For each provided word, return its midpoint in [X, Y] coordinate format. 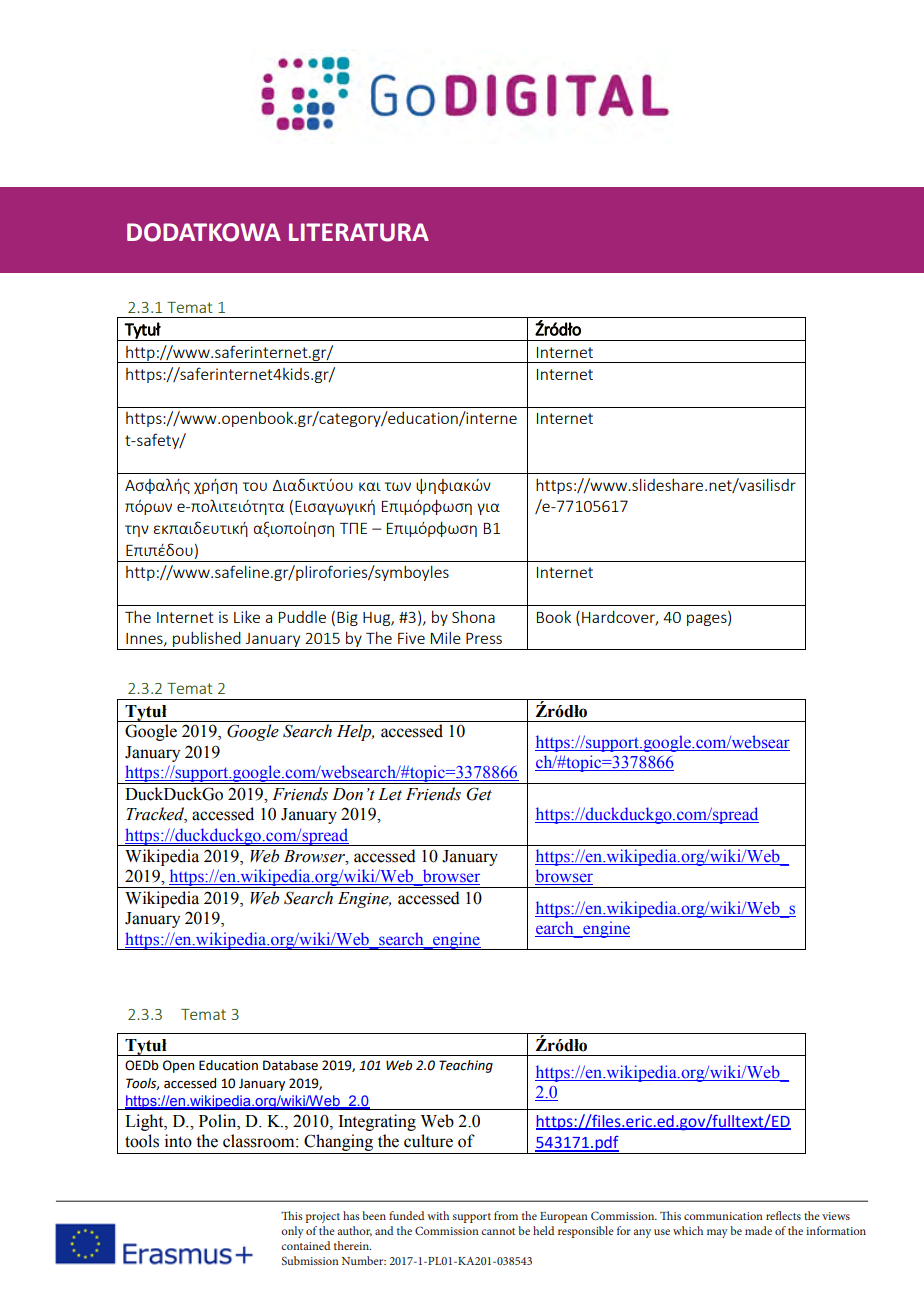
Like [247, 617]
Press [484, 638]
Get [479, 794]
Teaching [466, 1066]
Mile [446, 638]
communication [723, 1216]
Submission [310, 1260]
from [506, 1215]
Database [290, 1065]
